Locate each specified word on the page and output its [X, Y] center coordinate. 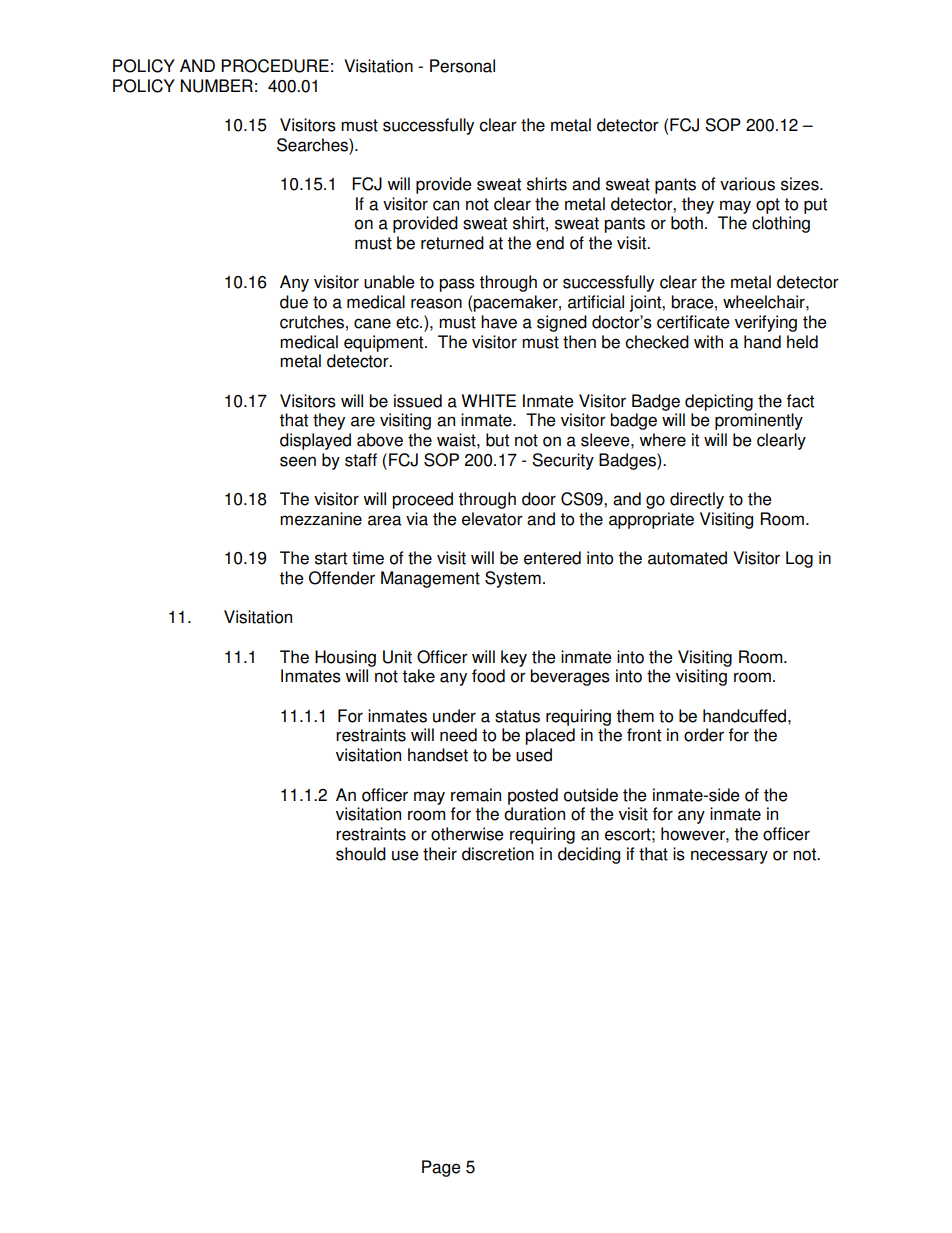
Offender [342, 578]
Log [799, 559]
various [747, 184]
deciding [589, 855]
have [499, 322]
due [294, 302]
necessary [729, 857]
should [361, 854]
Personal [462, 66]
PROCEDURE [275, 66]
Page [441, 1168]
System [513, 579]
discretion [498, 854]
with [708, 342]
